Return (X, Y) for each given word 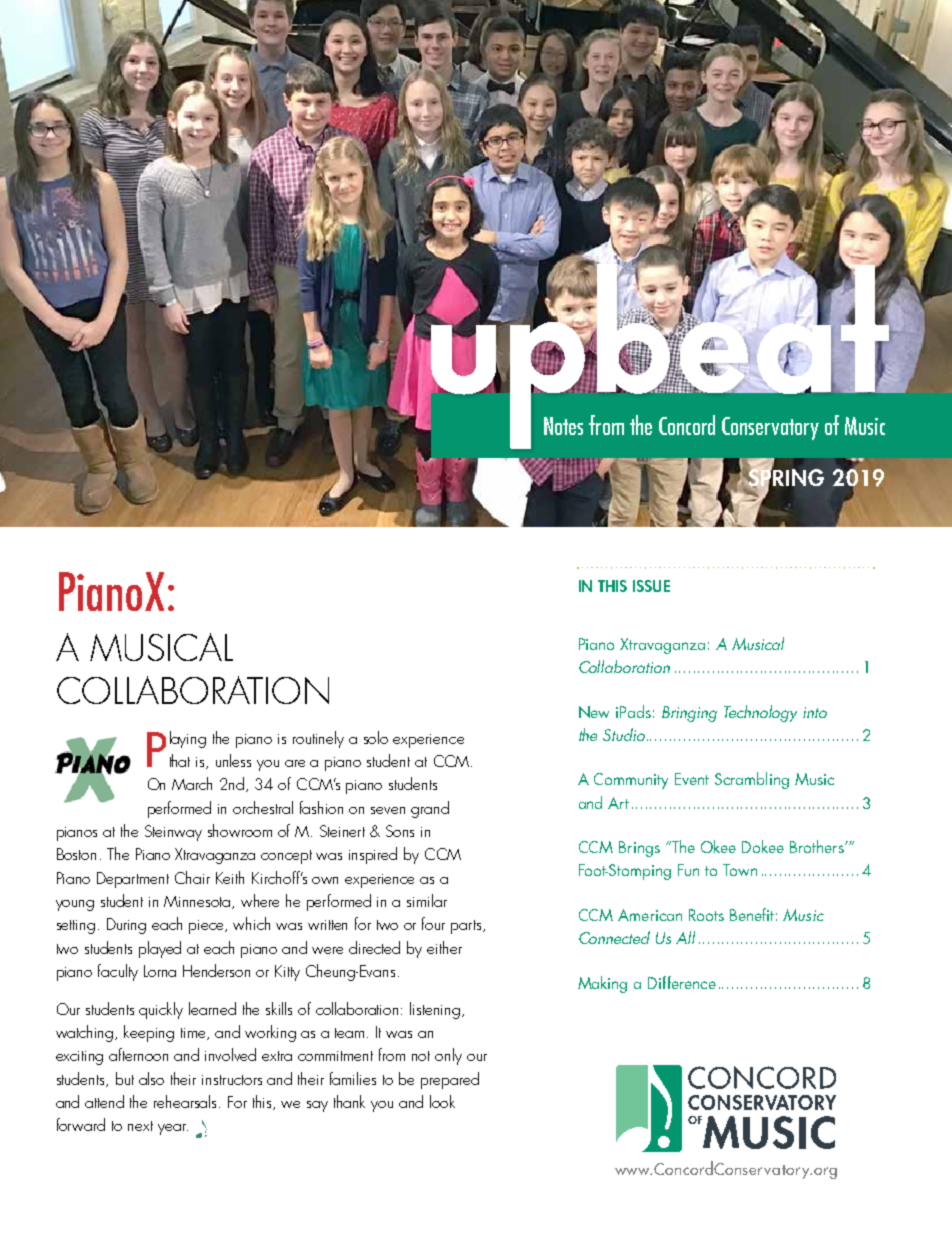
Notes (563, 426)
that (180, 760)
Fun (688, 870)
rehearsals (187, 1101)
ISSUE (651, 586)
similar (427, 900)
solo (376, 737)
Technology (760, 713)
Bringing (689, 714)
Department (133, 880)
